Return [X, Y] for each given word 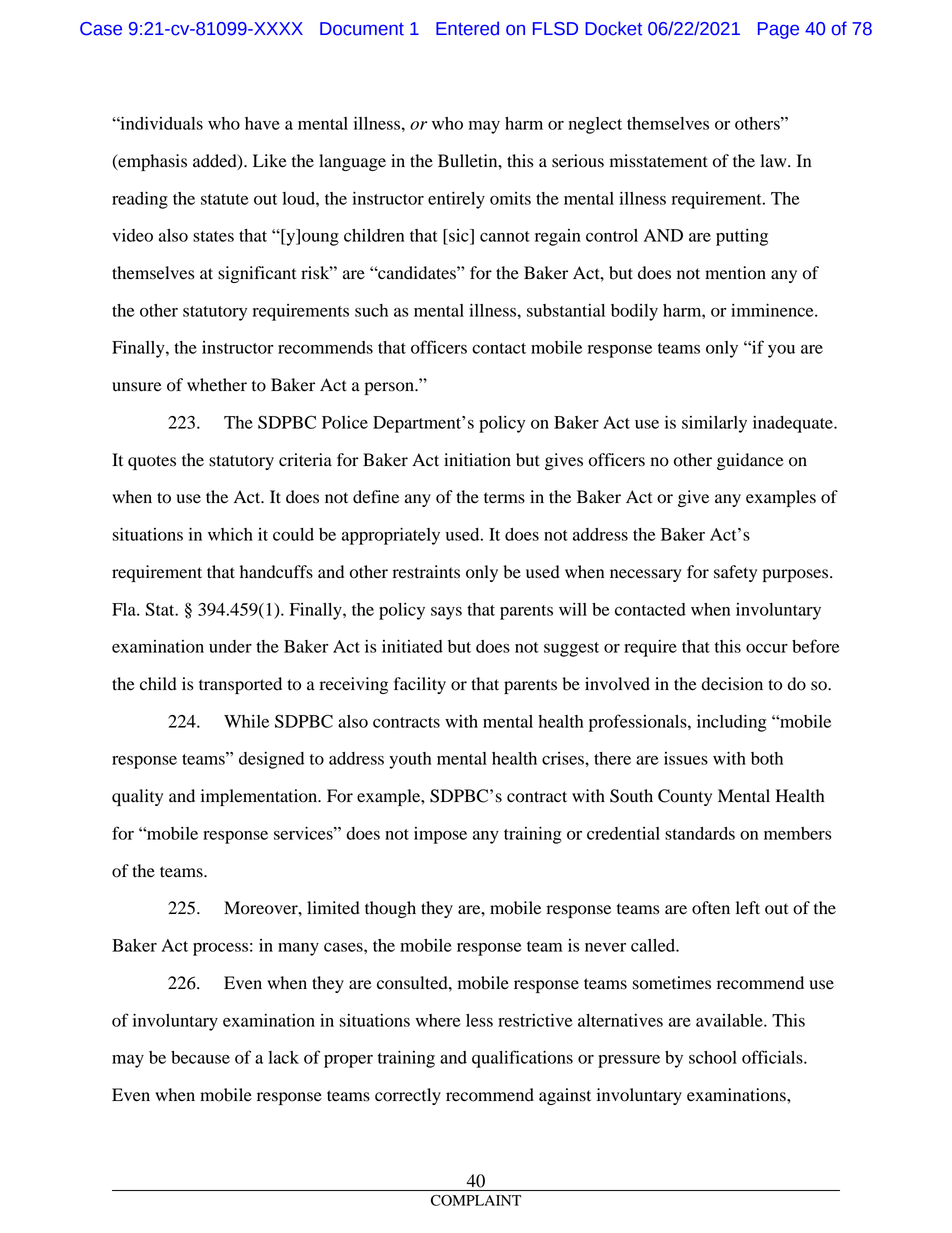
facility [420, 685]
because [200, 1057]
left [748, 908]
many [298, 949]
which [230, 534]
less [479, 1020]
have [262, 123]
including [732, 723]
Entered [467, 28]
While [246, 721]
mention [735, 273]
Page [778, 30]
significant [257, 274]
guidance [750, 461]
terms [504, 498]
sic [459, 235]
